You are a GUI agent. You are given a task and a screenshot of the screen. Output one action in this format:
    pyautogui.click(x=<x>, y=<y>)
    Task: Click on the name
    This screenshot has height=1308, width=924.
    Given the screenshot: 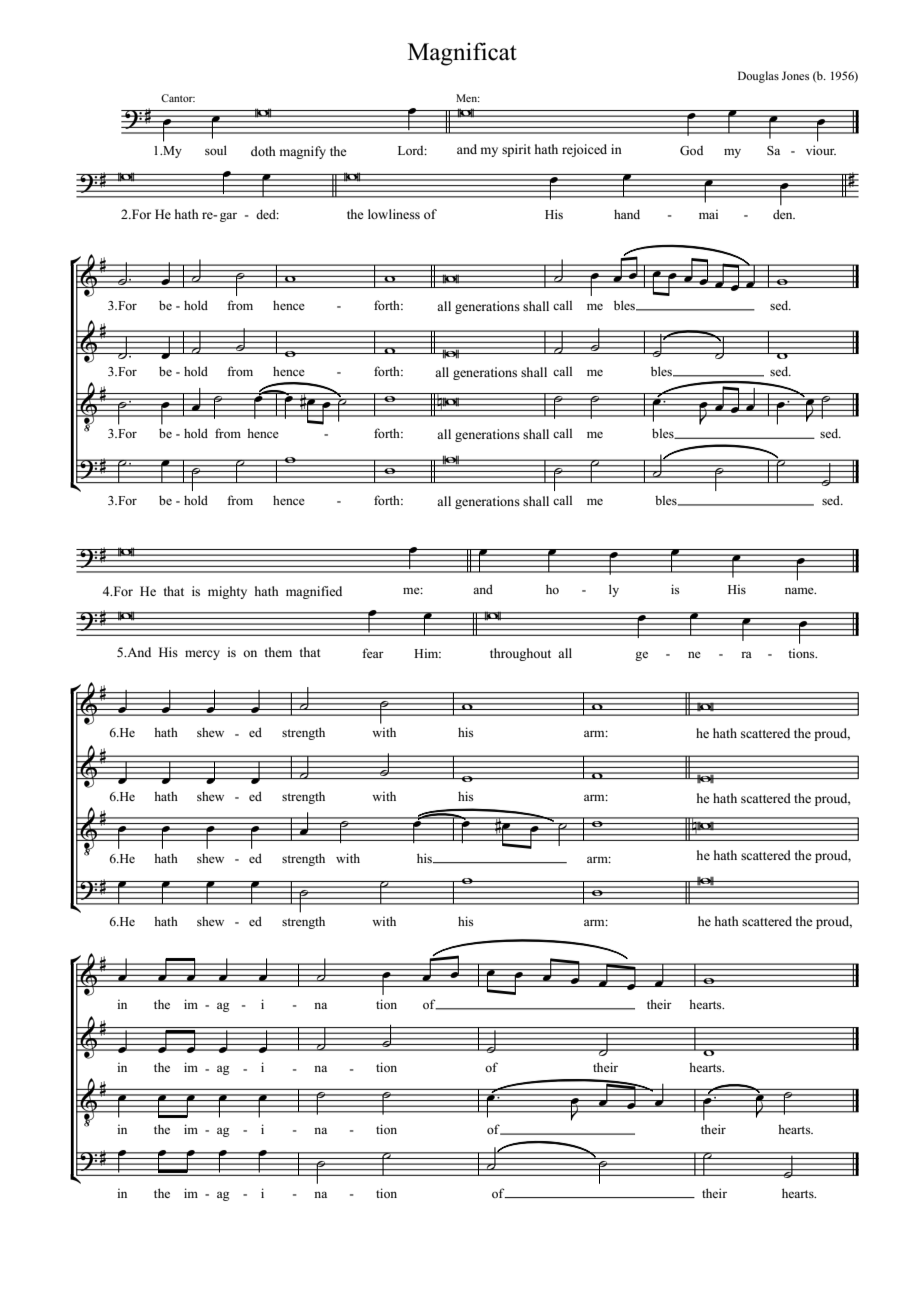 What is the action you would take?
    pyautogui.click(x=800, y=590)
